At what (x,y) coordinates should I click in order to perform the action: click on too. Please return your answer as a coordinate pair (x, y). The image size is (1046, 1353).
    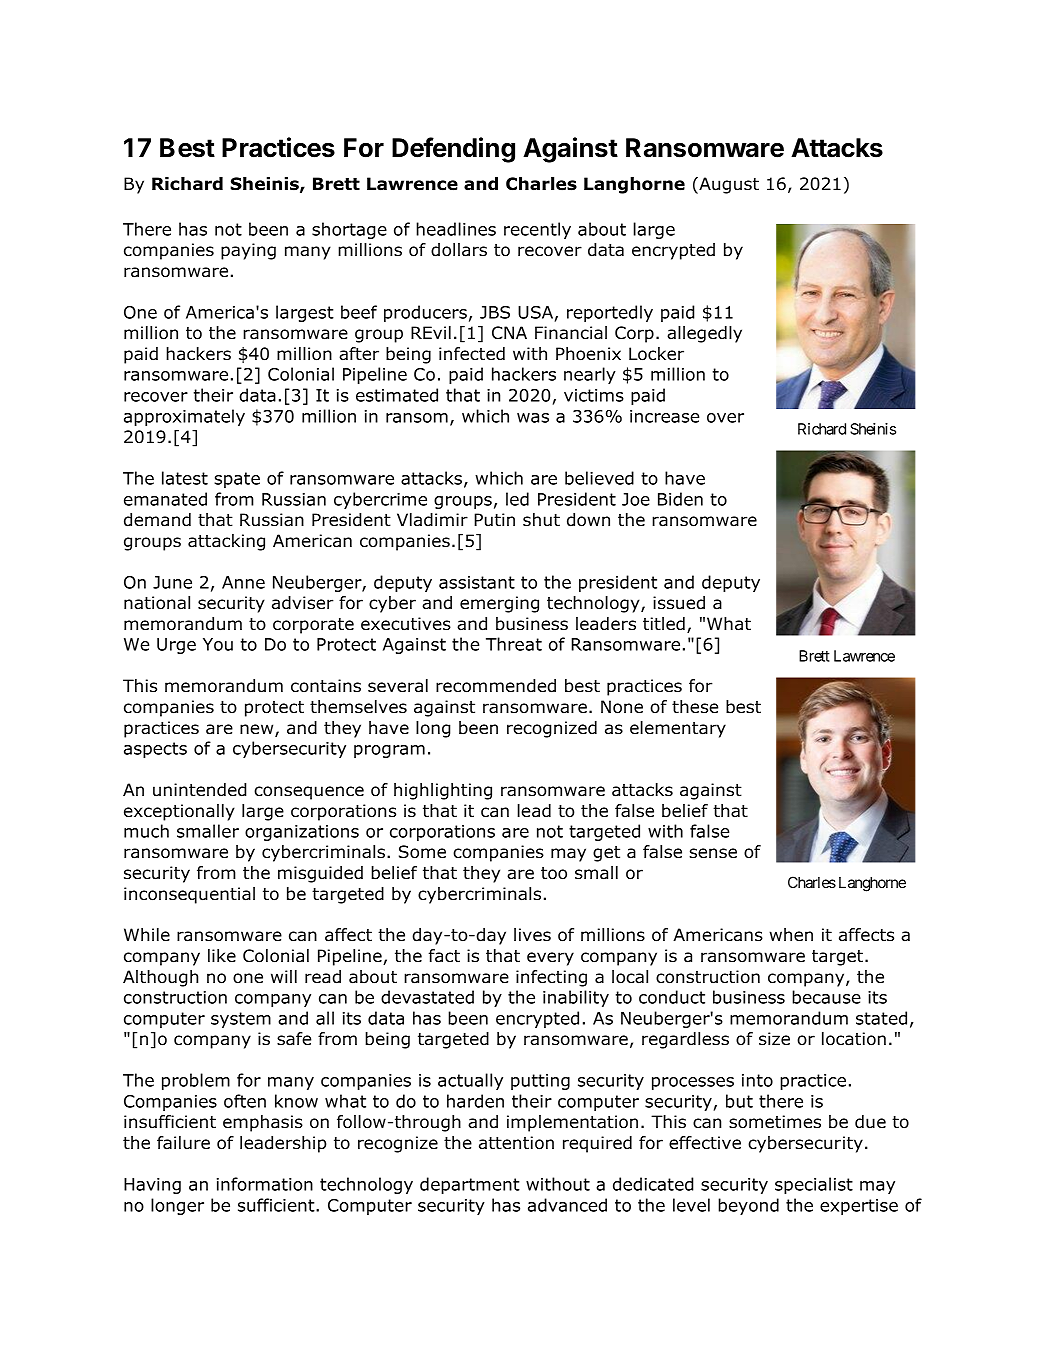
    Looking at the image, I should click on (554, 873).
